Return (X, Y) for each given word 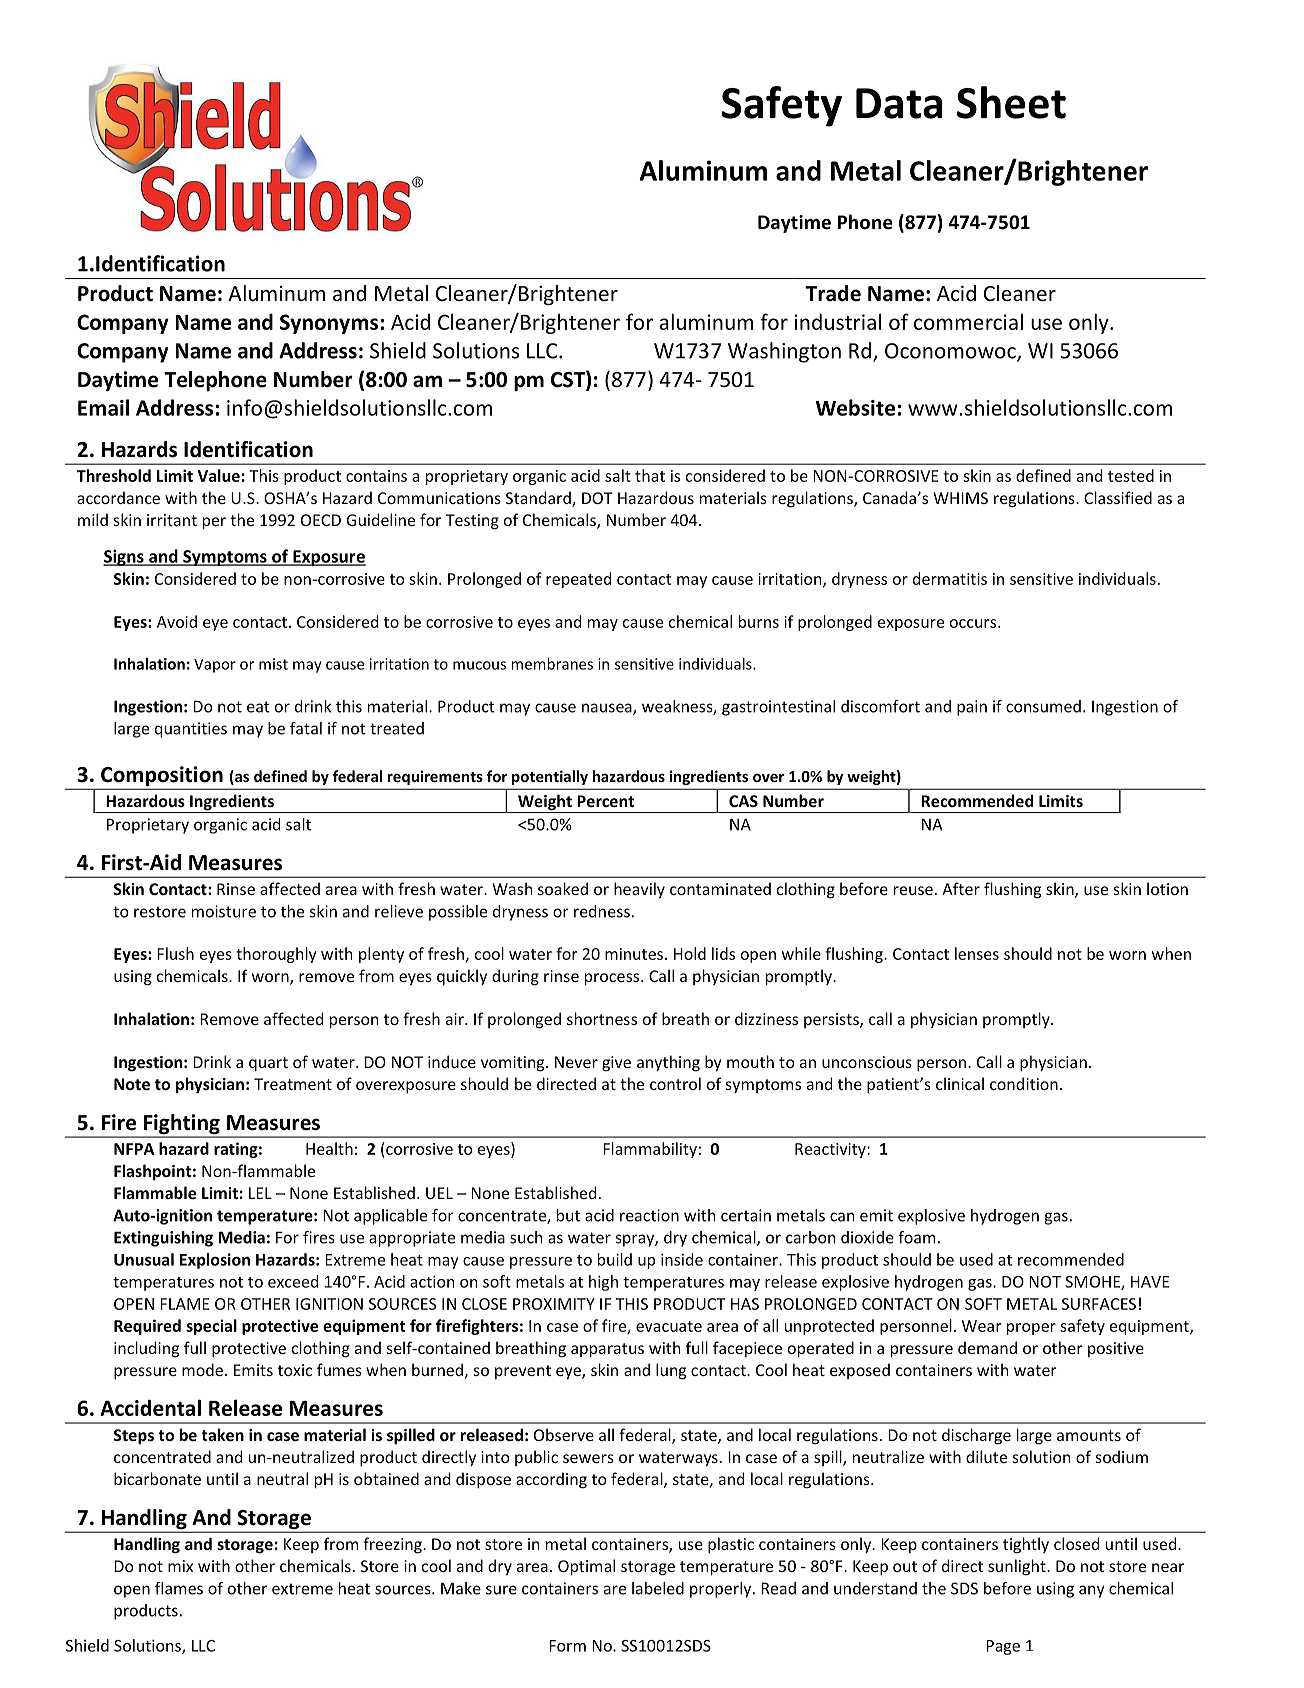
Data (899, 103)
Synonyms (329, 324)
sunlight (1018, 1567)
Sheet (1011, 102)
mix (180, 1566)
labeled (658, 1588)
